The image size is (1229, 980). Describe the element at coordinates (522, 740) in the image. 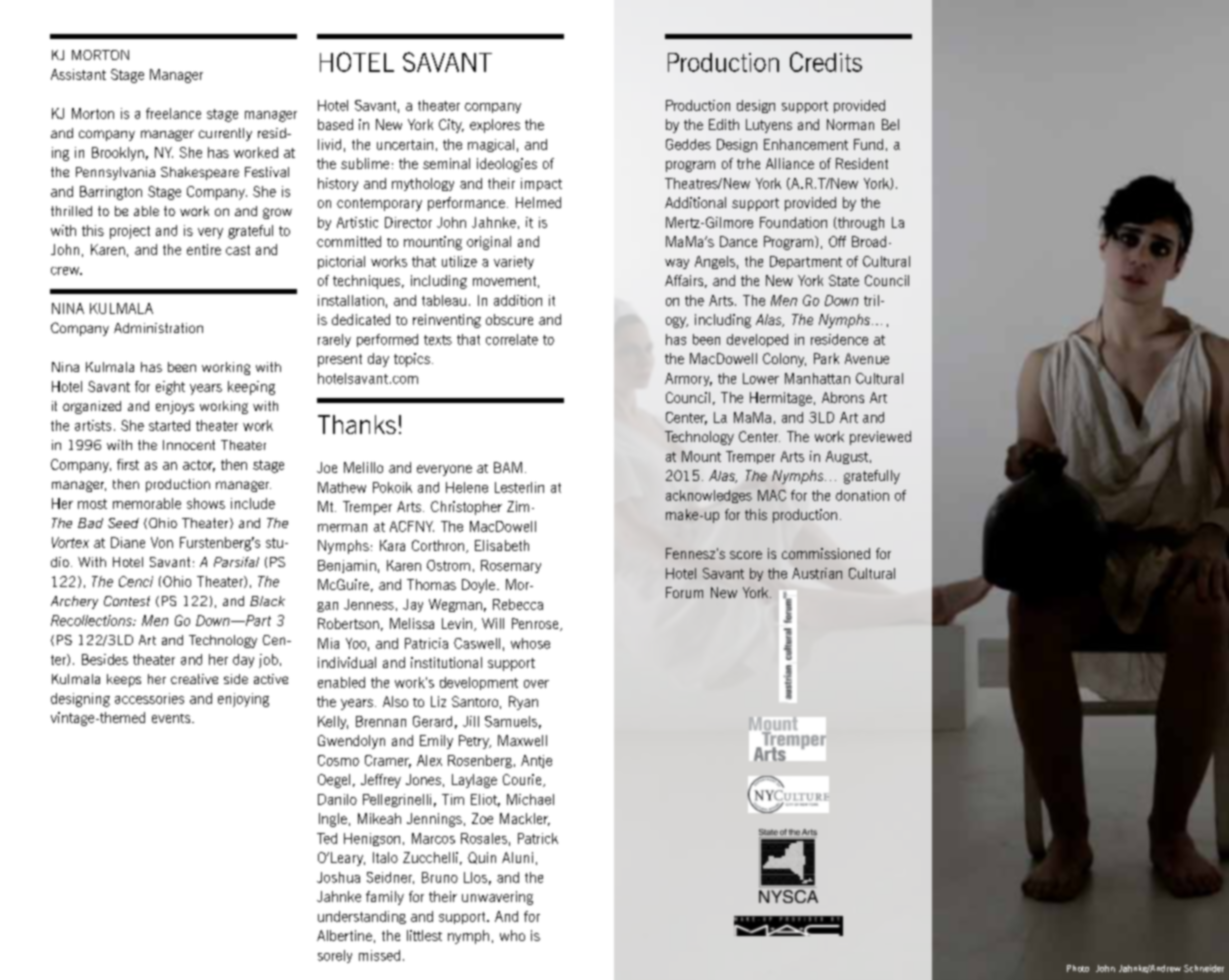

I see `Maxwell` at that location.
